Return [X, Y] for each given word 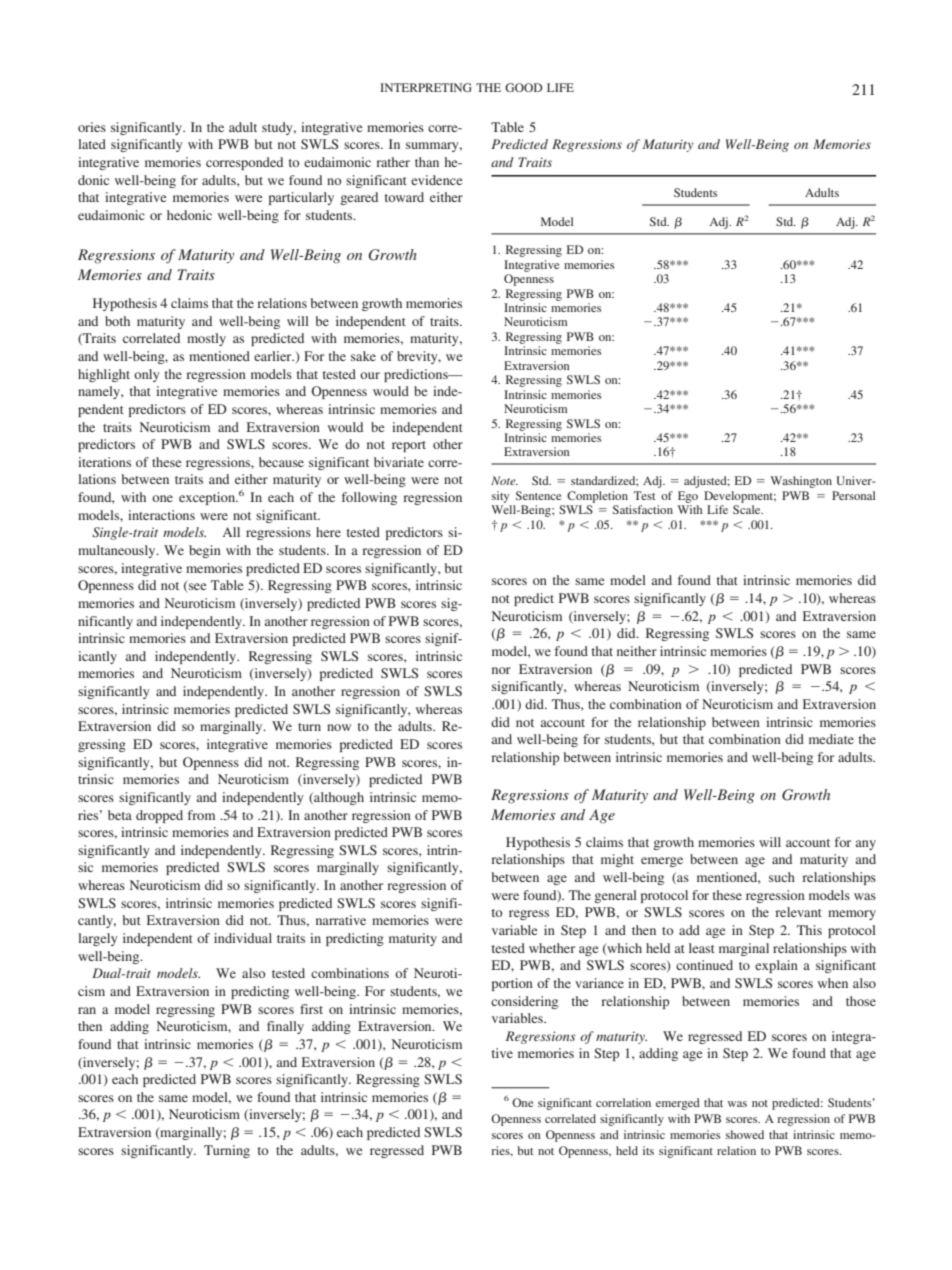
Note [504, 480]
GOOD [523, 87]
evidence [436, 180]
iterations [104, 462]
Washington [801, 482]
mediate [831, 739]
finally [285, 1027]
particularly [301, 198]
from [201, 815]
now [339, 727]
